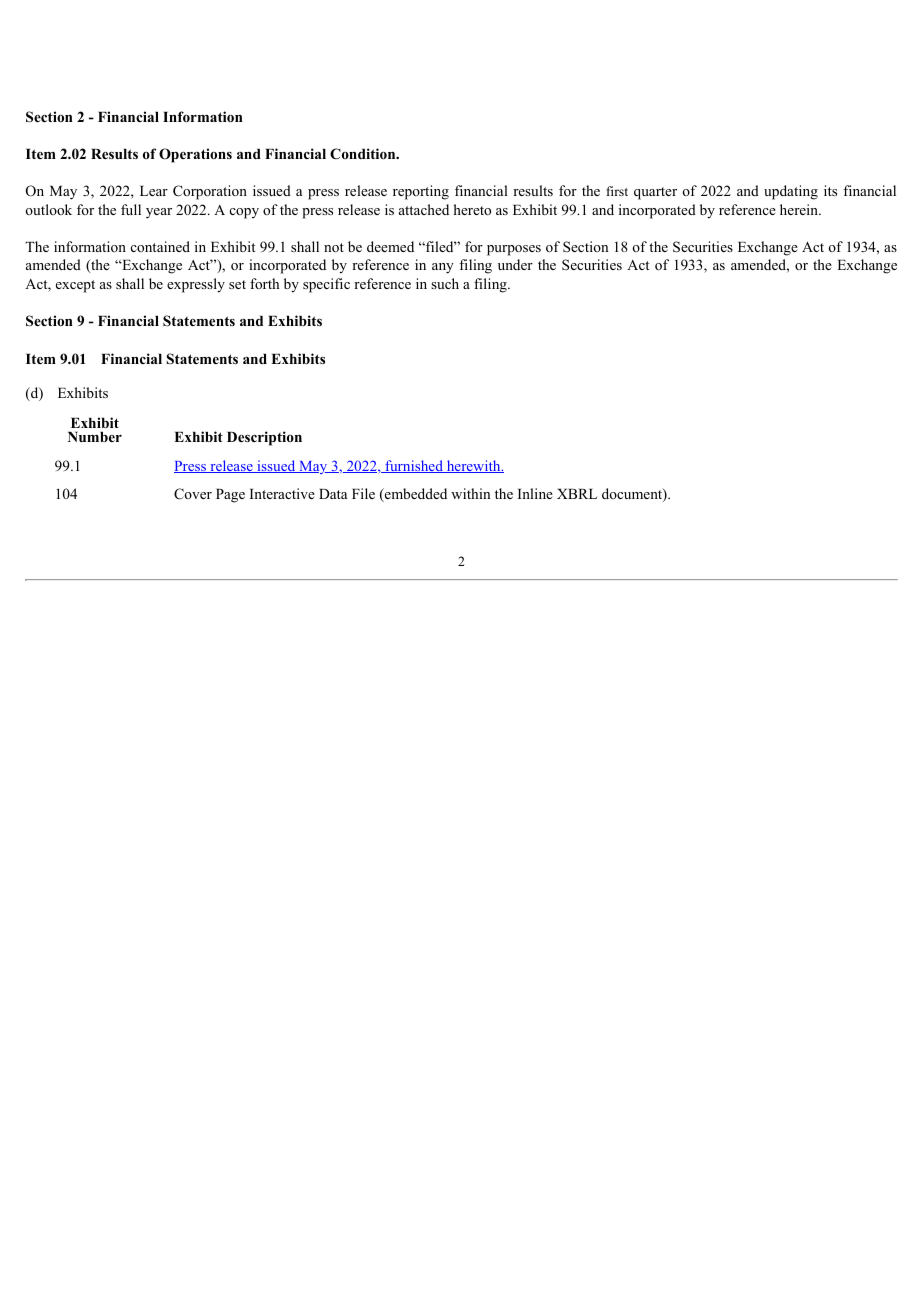 Image resolution: width=924 pixels, height=1308 pixels. What do you see at coordinates (390, 246) in the screenshot?
I see `deemed` at bounding box center [390, 246].
